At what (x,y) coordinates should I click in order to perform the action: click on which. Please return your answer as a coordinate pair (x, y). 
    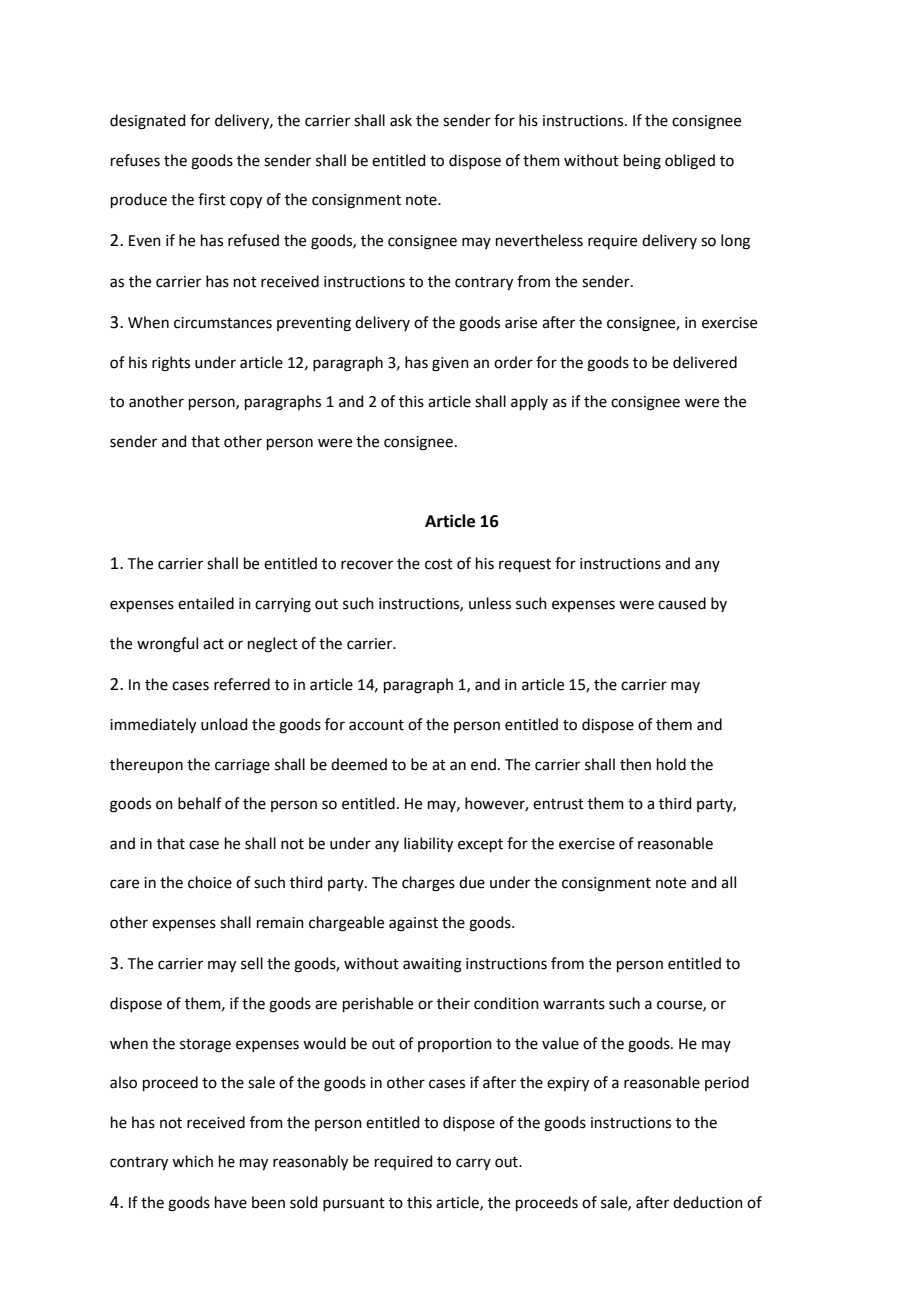
    Looking at the image, I should click on (192, 1161).
